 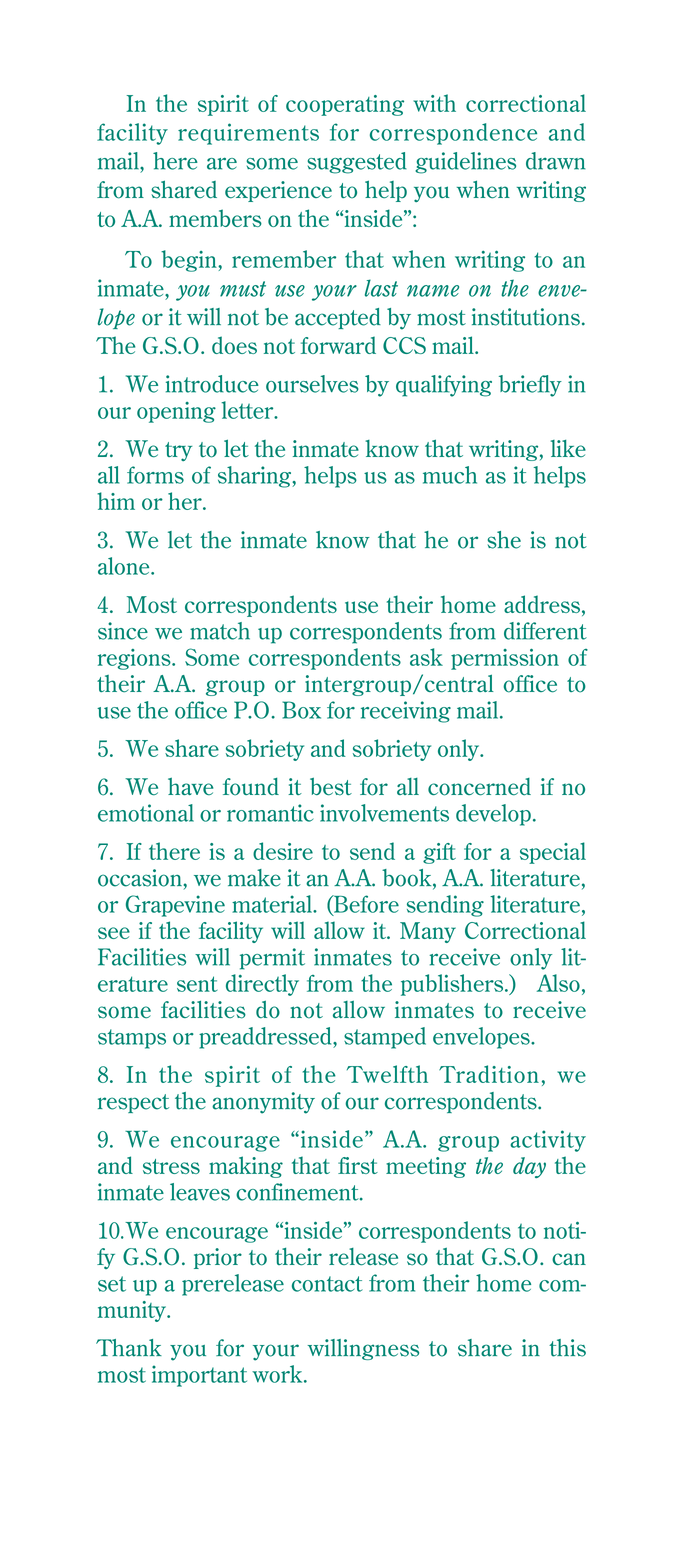 What do you see at coordinates (357, 163) in the screenshot?
I see `suggested` at bounding box center [357, 163].
